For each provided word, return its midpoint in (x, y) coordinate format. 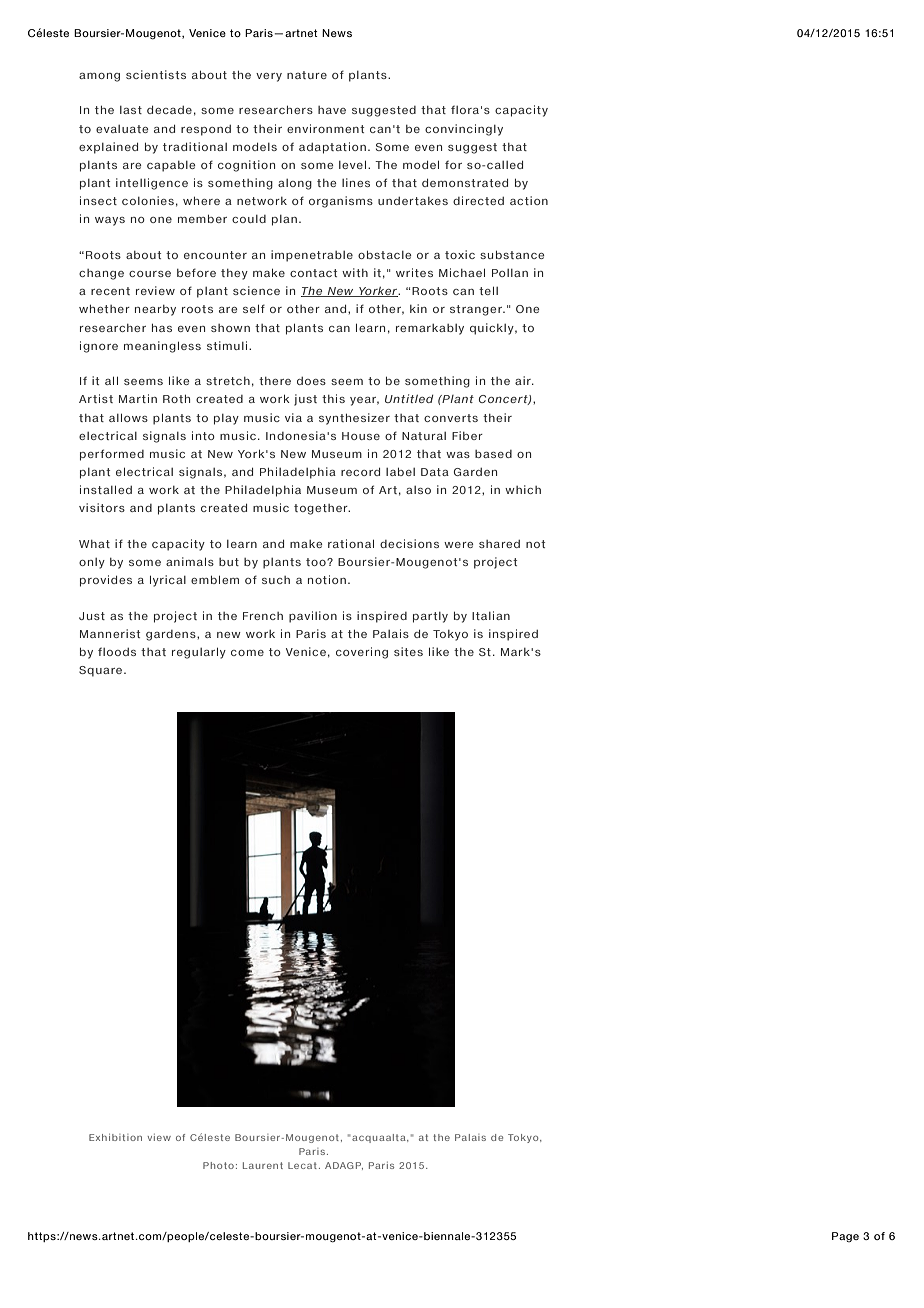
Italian (491, 615)
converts (451, 418)
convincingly (464, 130)
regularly (199, 653)
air (524, 380)
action (529, 200)
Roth (176, 398)
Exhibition (115, 1137)
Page (845, 1237)
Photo (218, 1165)
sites (408, 651)
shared (499, 544)
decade (169, 109)
